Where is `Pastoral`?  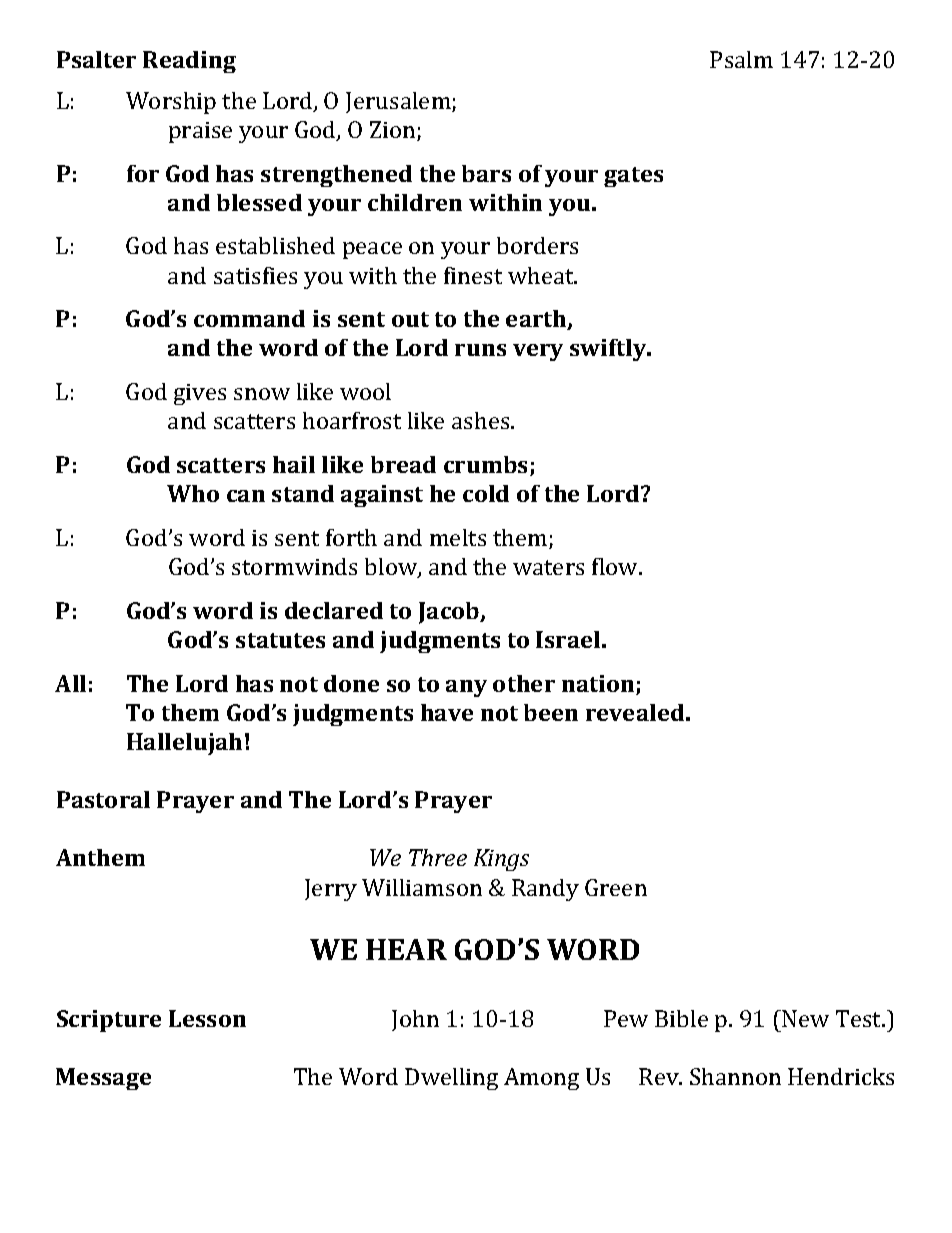
Pastoral is located at coordinates (103, 799).
